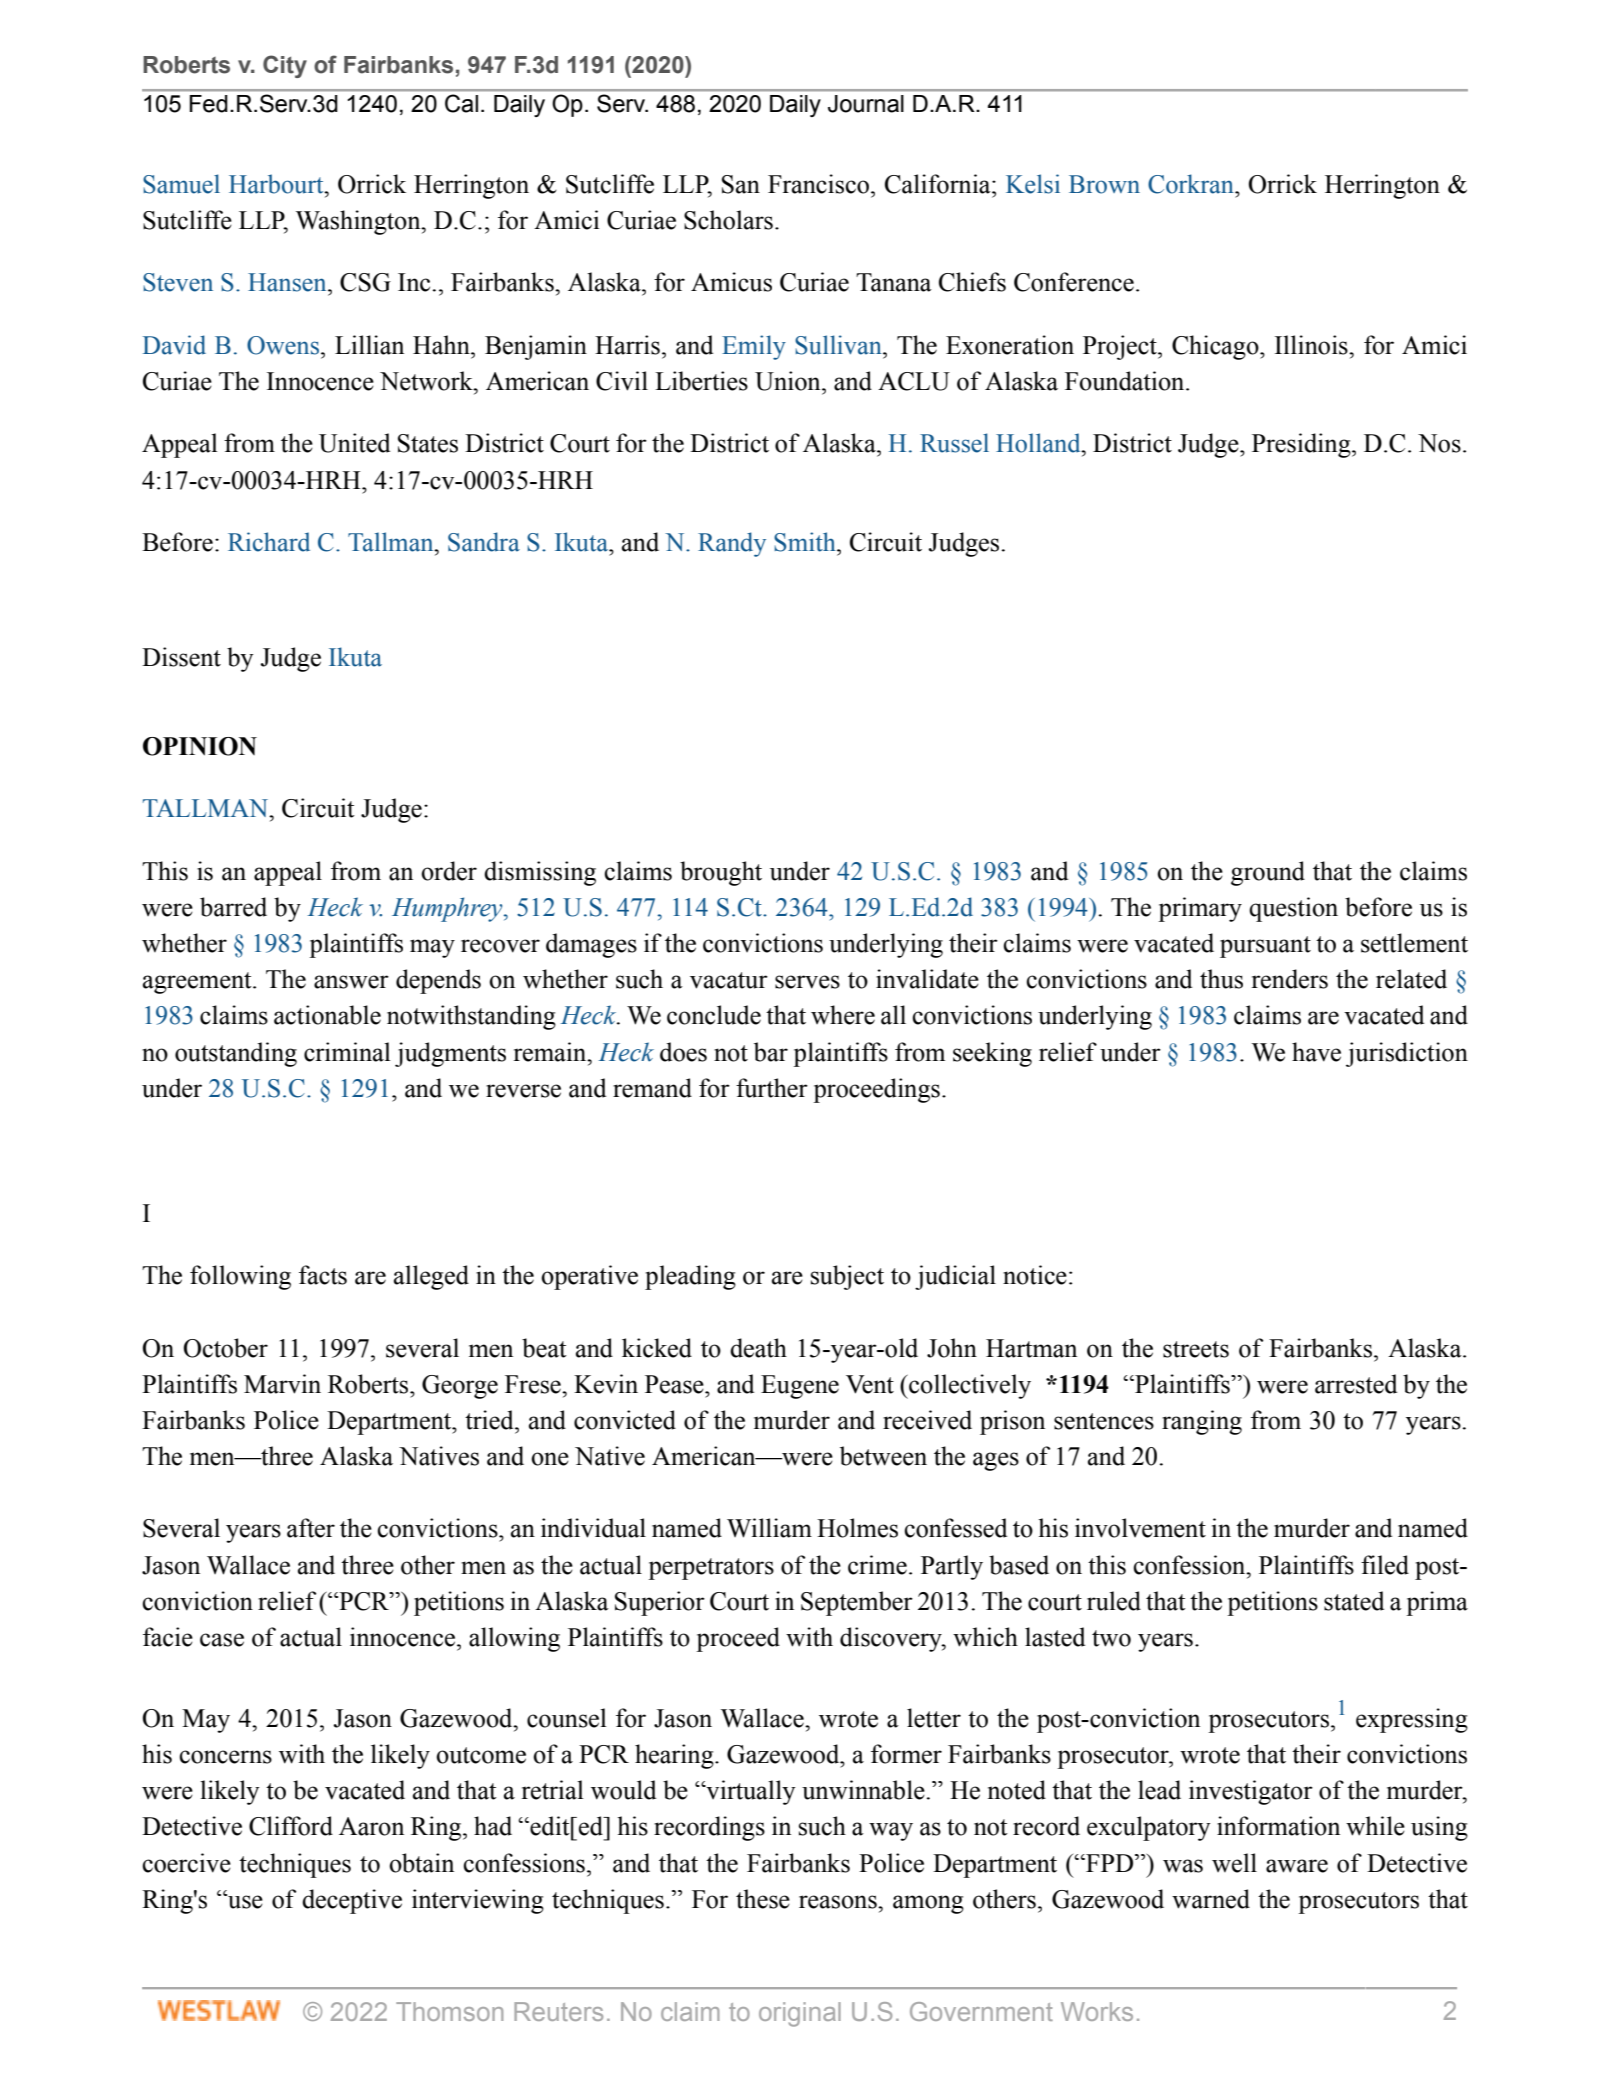 The height and width of the image is (2083, 1610). Describe the element at coordinates (285, 66) in the image. I see `City` at that location.
